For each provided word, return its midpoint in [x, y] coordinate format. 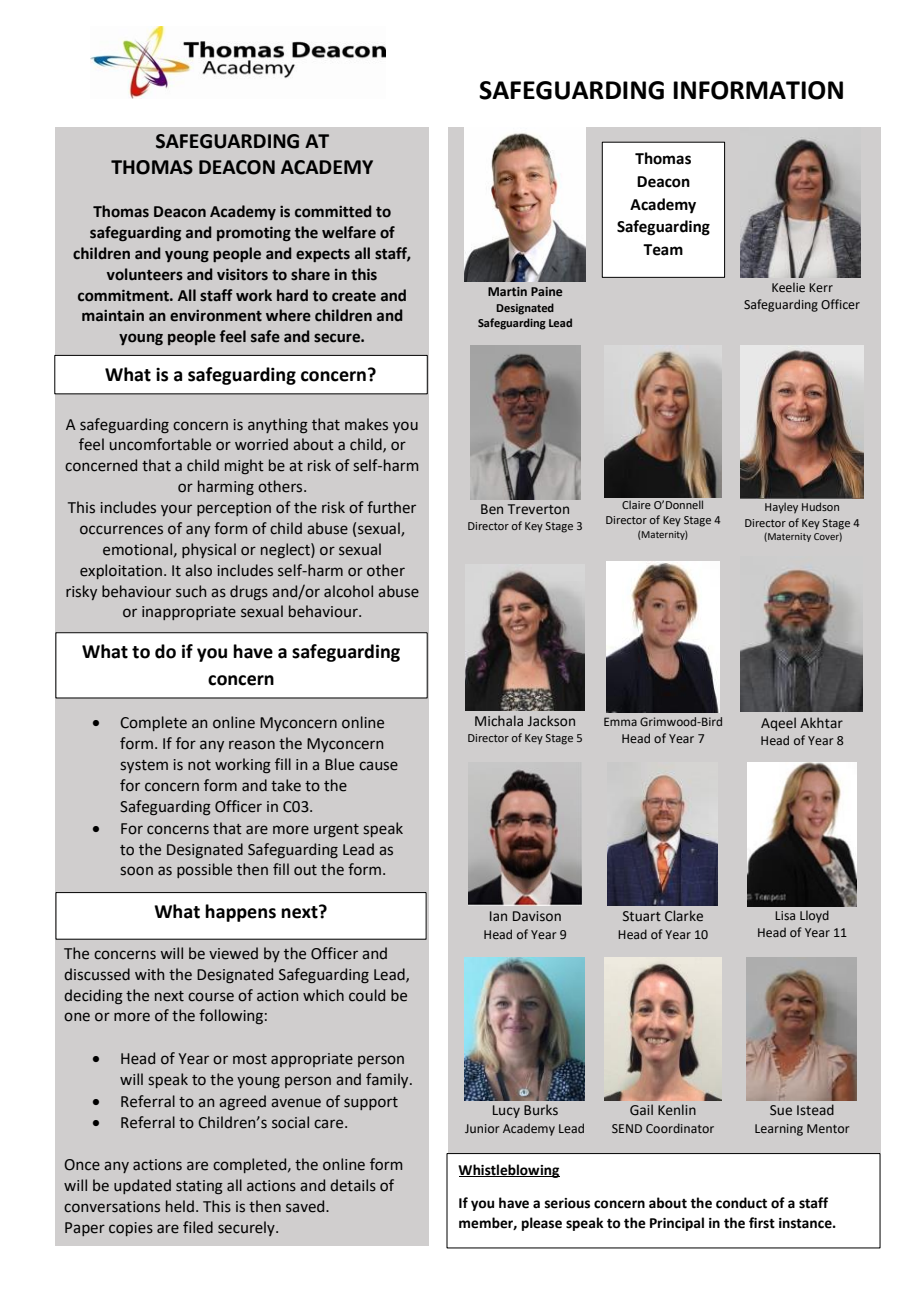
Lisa [785, 915]
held [180, 1206]
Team [663, 250]
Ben [492, 509]
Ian [498, 916]
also [198, 570]
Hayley [781, 508]
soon [136, 871]
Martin [507, 291]
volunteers [145, 274]
